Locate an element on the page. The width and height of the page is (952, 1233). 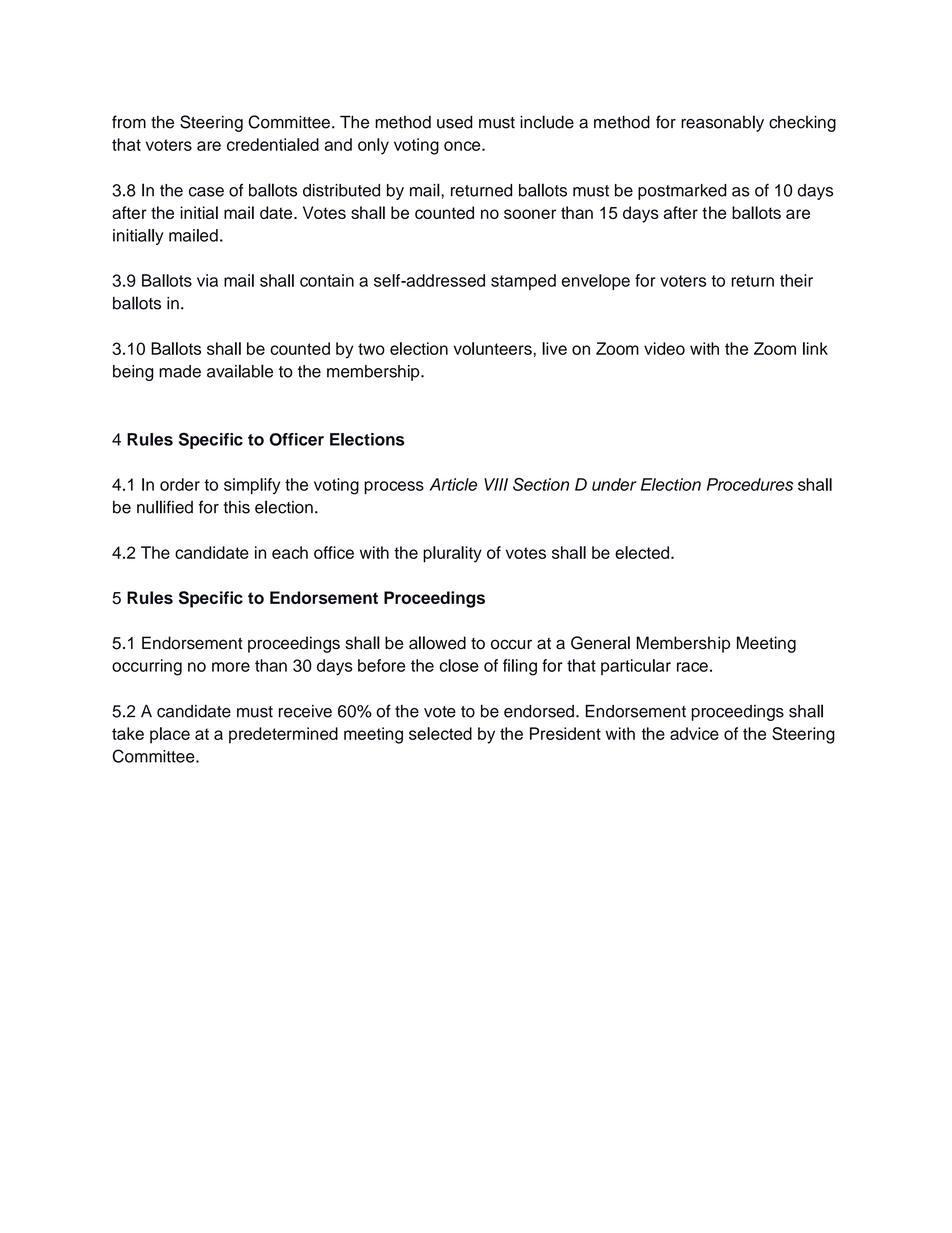
race is located at coordinates (692, 667).
